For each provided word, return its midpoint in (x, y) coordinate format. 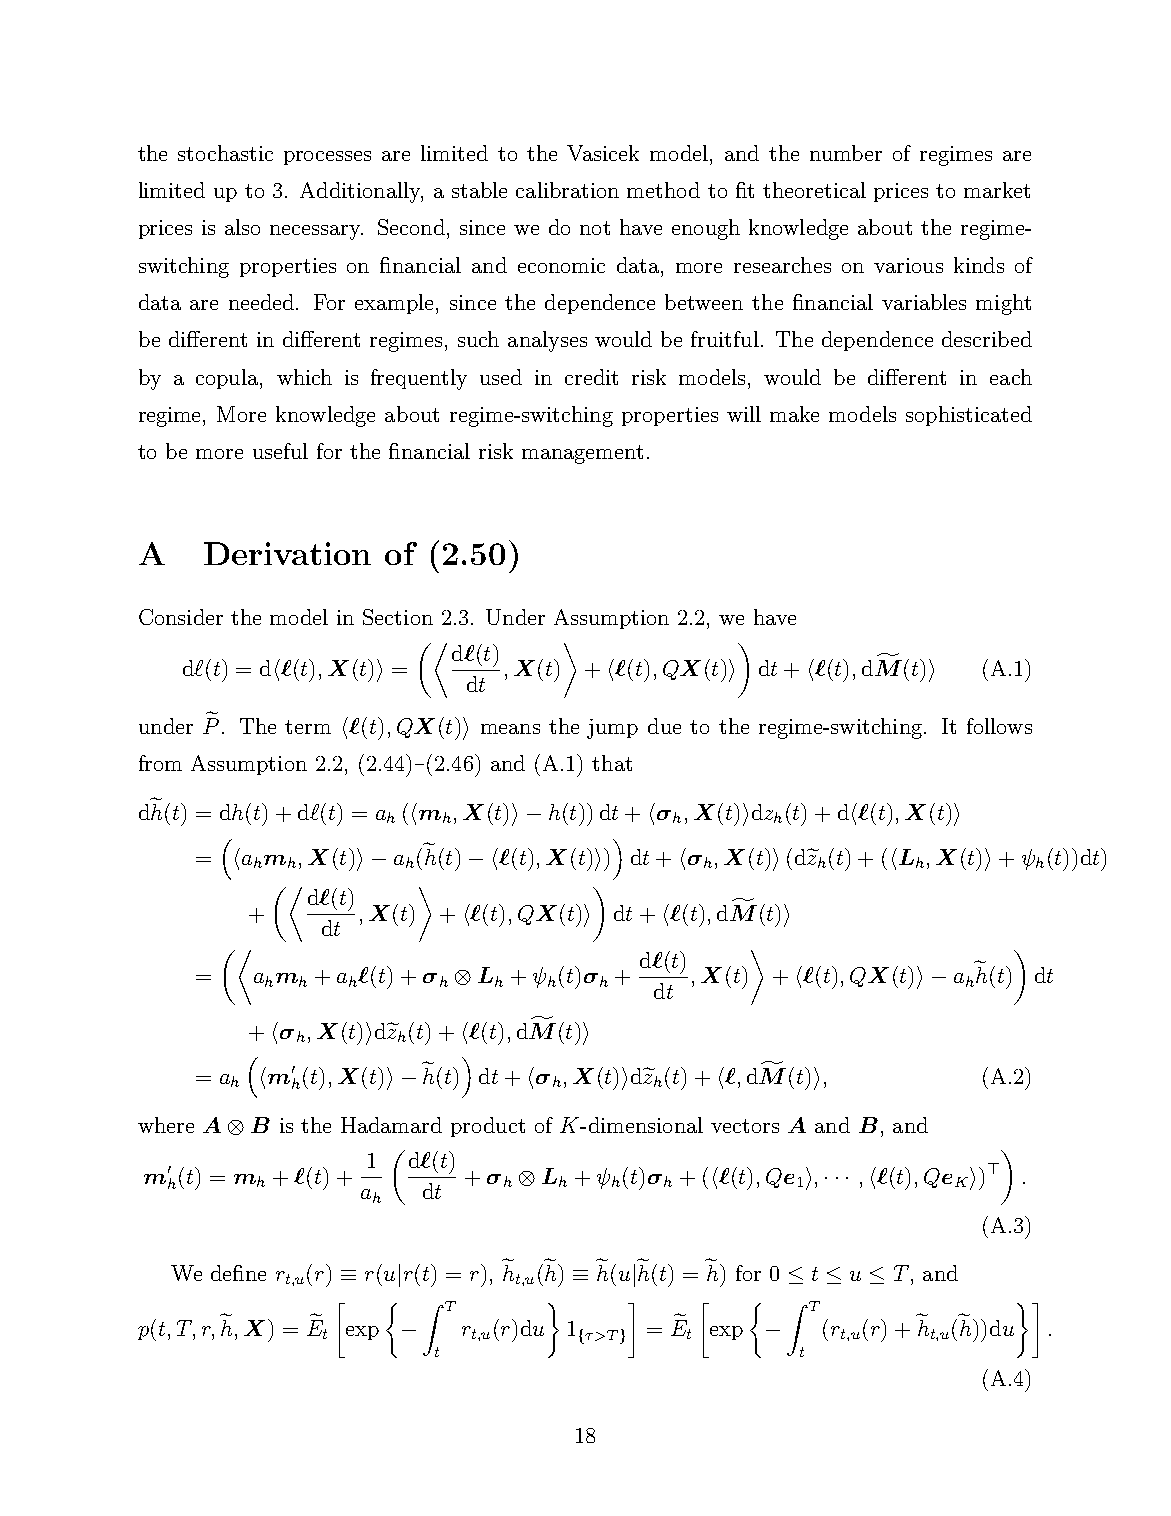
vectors (745, 1126)
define (238, 1273)
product (488, 1127)
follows (999, 726)
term (308, 727)
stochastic (225, 153)
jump (612, 729)
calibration (567, 190)
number (846, 153)
